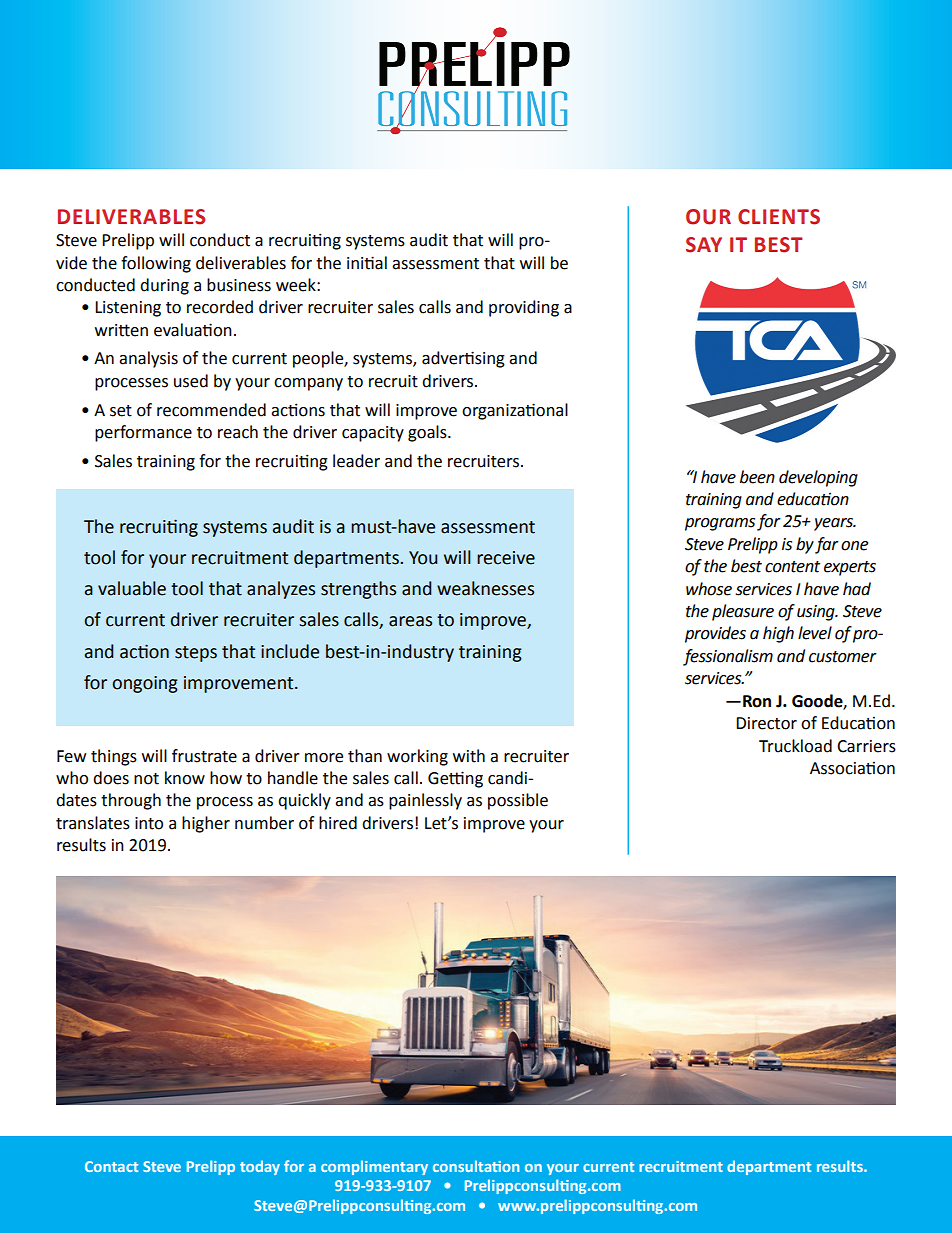 The width and height of the document is (952, 1233). I want to click on CLIENTS, so click(779, 217).
